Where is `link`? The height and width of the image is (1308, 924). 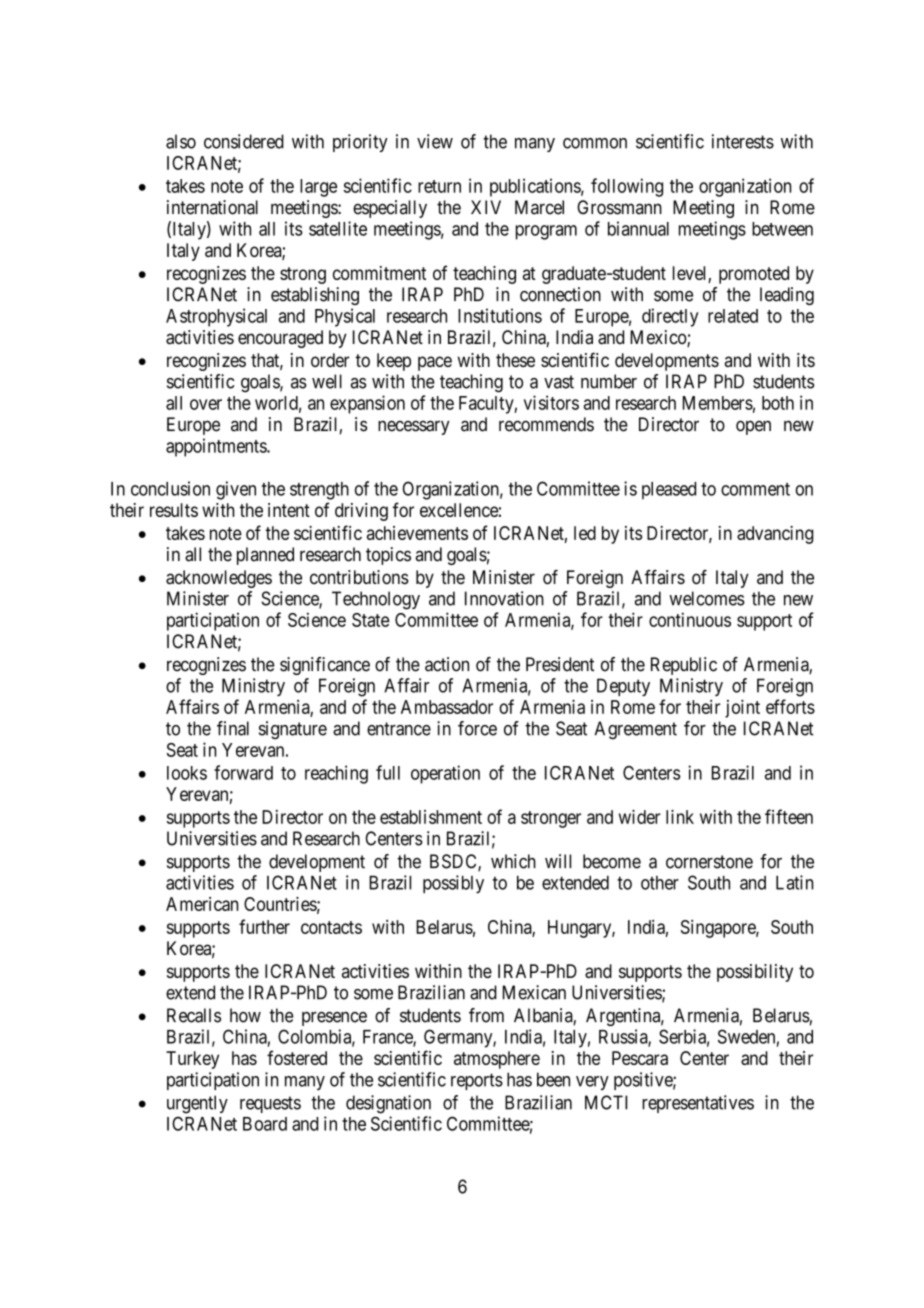
link is located at coordinates (680, 816).
